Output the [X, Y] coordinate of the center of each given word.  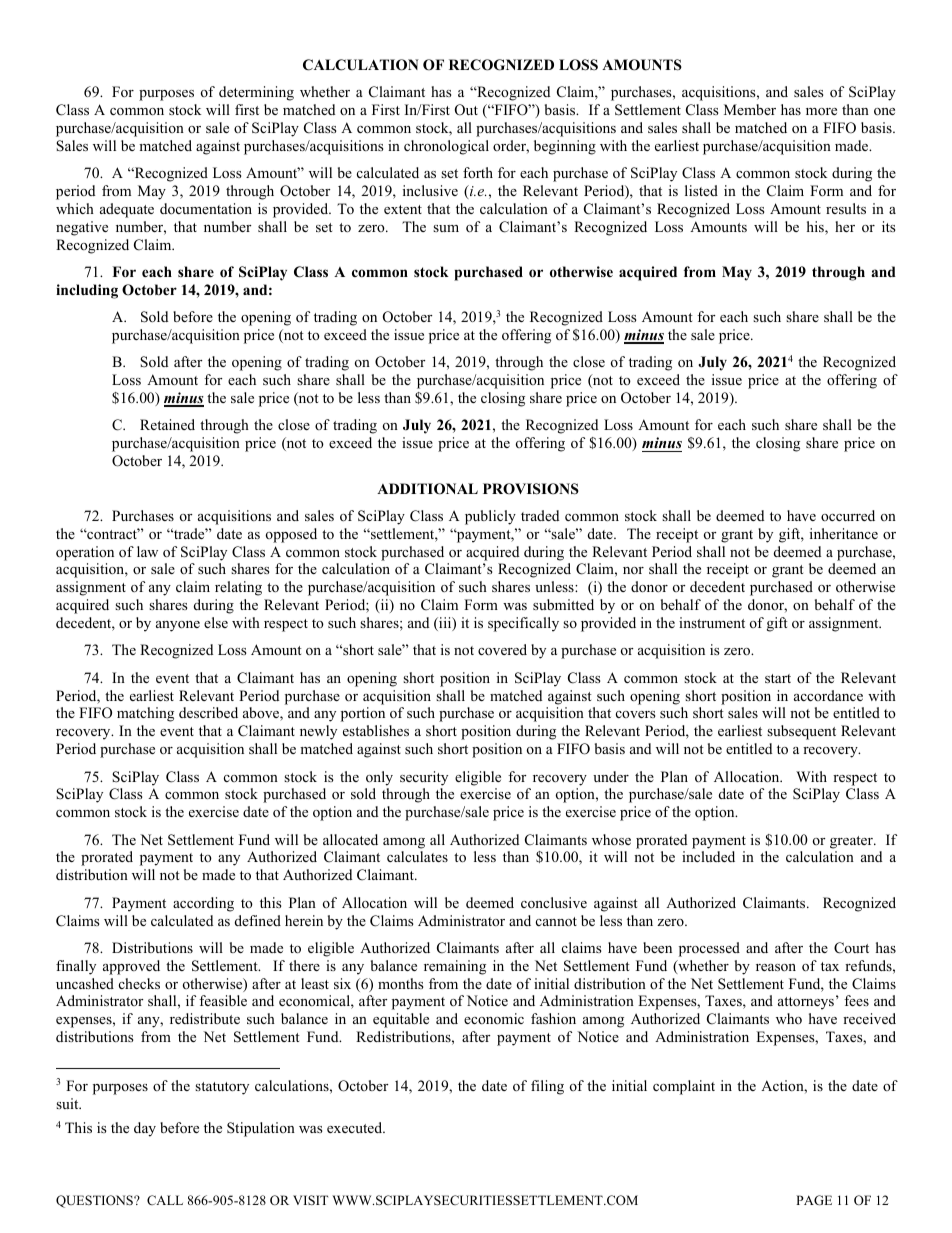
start [778, 678]
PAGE [814, 1200]
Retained [167, 424]
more [821, 111]
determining [256, 93]
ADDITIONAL [427, 489]
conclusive [554, 902]
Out [466, 110]
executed [356, 1127]
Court [851, 948]
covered [502, 649]
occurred [848, 515]
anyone [178, 626]
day [145, 1129]
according [203, 904]
